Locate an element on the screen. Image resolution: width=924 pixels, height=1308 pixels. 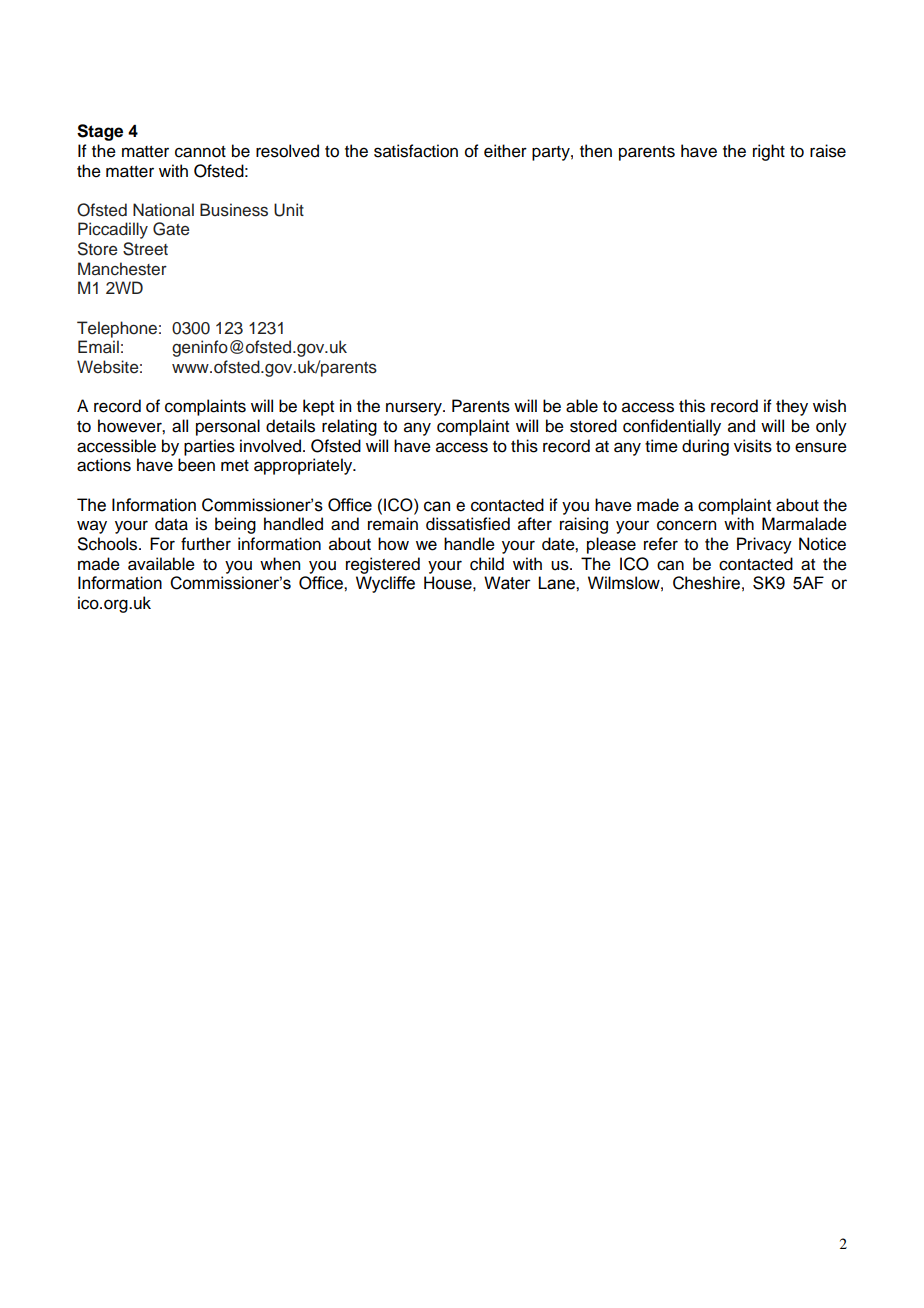
either is located at coordinates (505, 151).
